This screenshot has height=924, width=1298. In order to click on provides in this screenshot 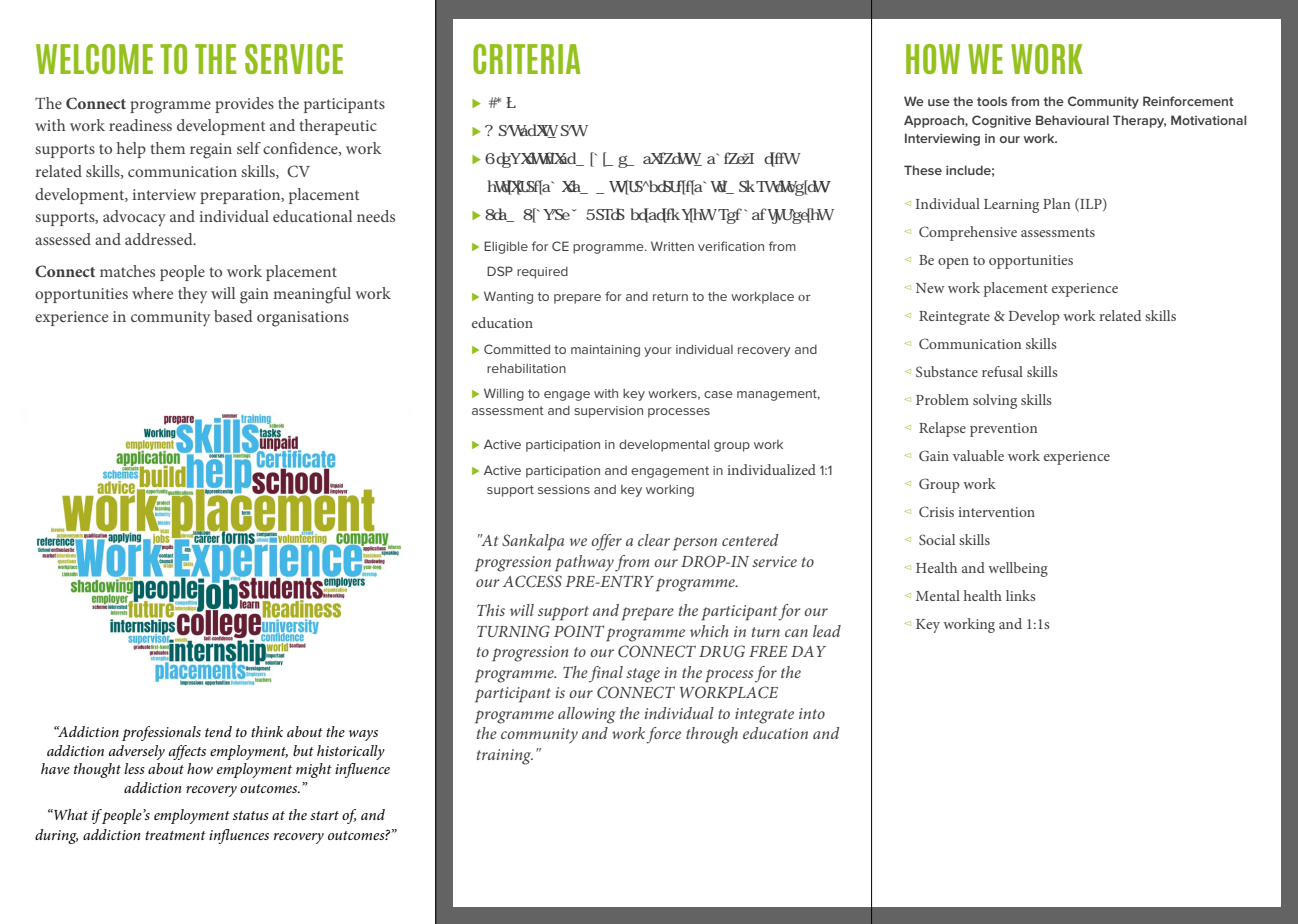, I will do `click(244, 105)`.
